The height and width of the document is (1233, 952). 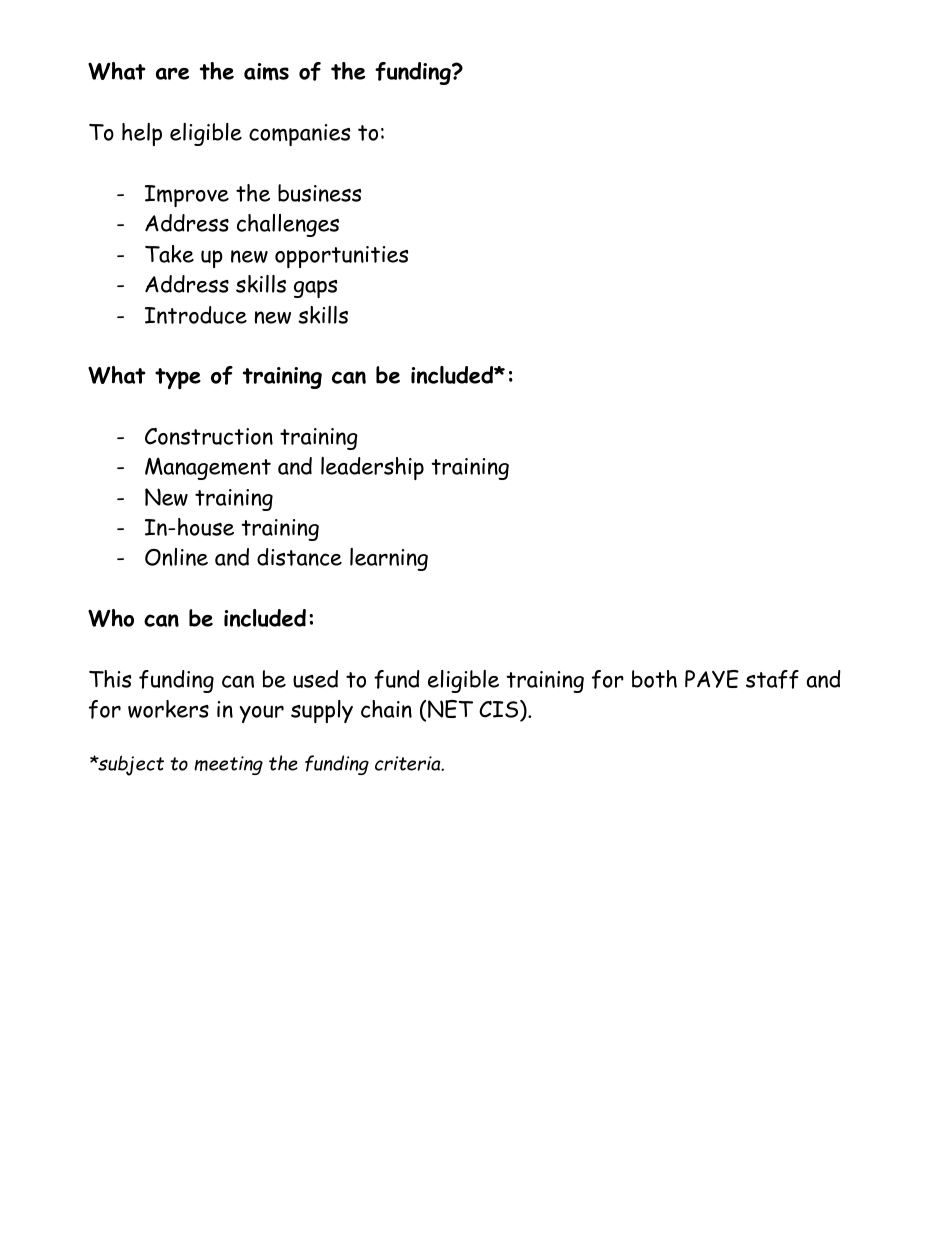 What do you see at coordinates (299, 135) in the document?
I see `companies` at bounding box center [299, 135].
